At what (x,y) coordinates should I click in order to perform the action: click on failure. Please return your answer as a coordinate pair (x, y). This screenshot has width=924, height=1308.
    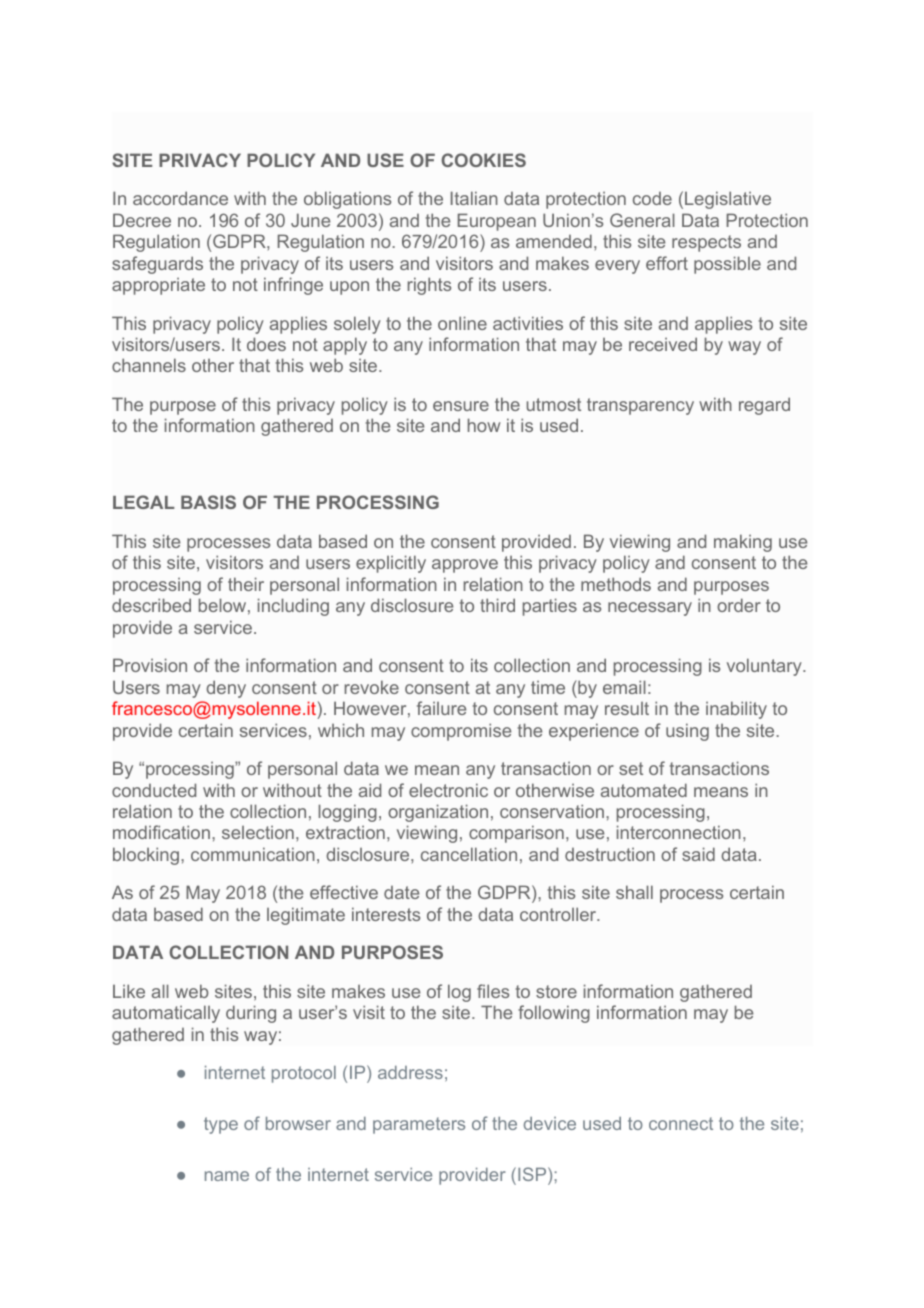
    Looking at the image, I should click on (441, 708).
